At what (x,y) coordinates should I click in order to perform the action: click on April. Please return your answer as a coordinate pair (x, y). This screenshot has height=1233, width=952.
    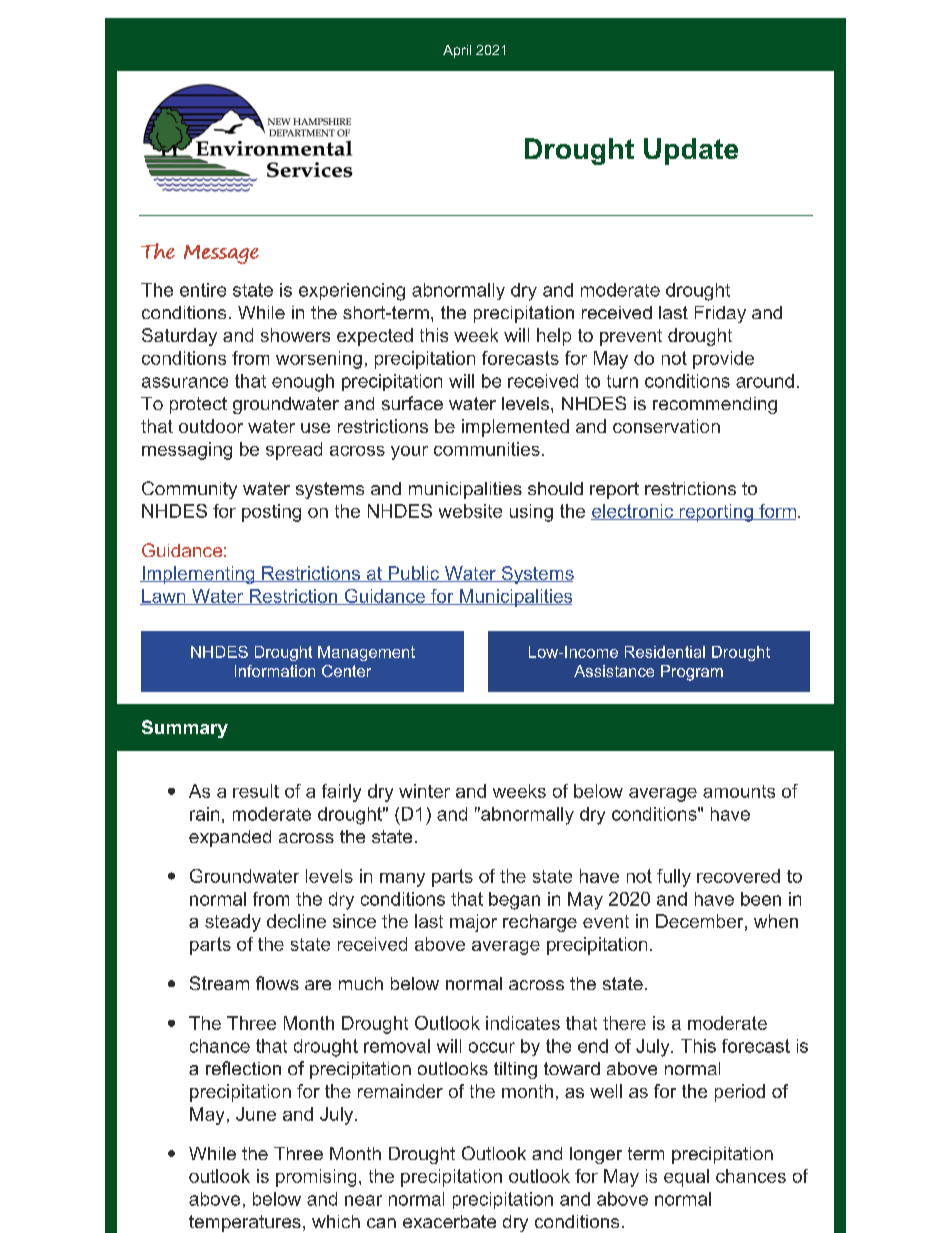
    Looking at the image, I should click on (457, 51).
